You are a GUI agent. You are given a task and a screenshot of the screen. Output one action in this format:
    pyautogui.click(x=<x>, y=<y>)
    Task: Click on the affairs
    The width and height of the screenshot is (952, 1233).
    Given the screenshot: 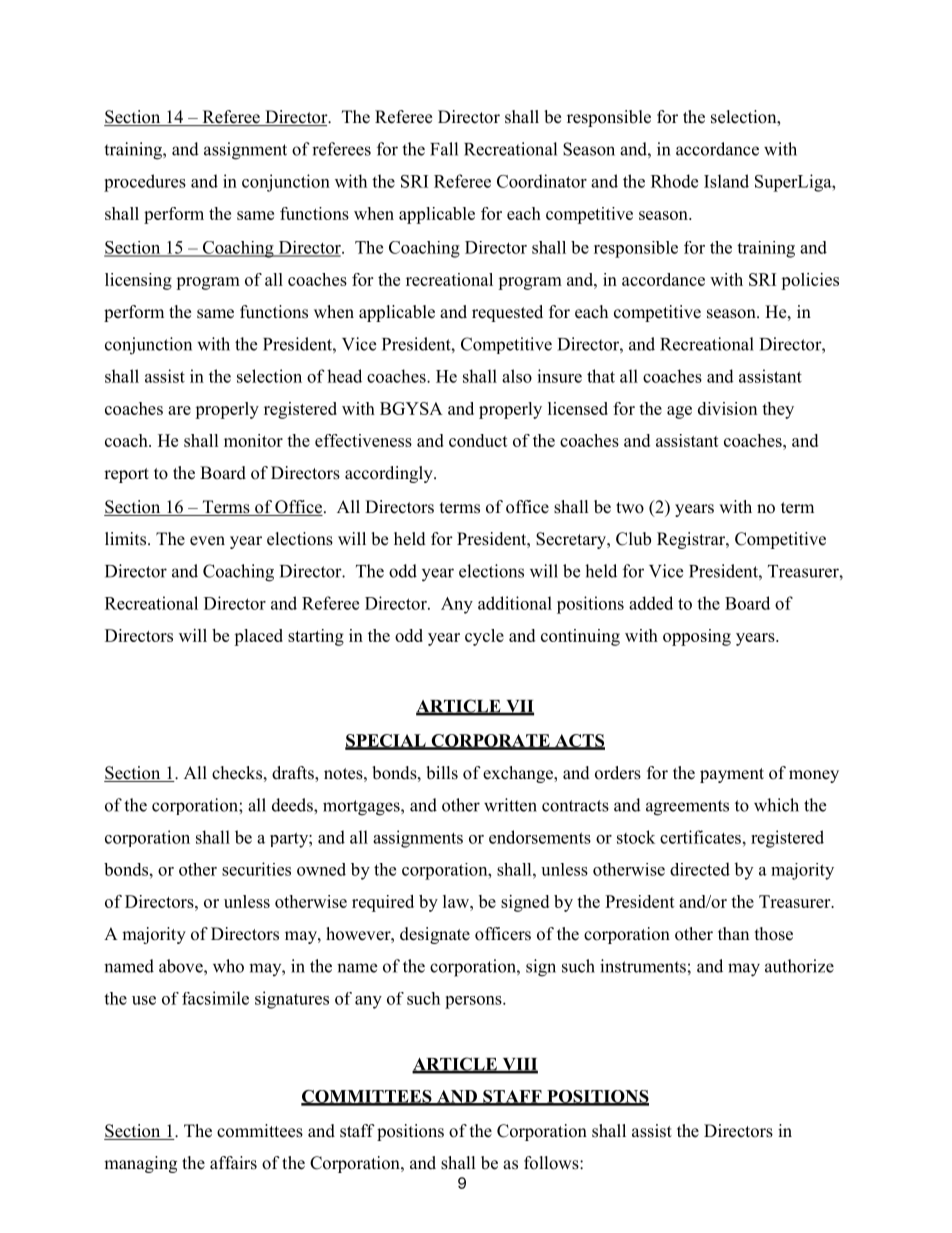 What is the action you would take?
    pyautogui.click(x=233, y=1163)
